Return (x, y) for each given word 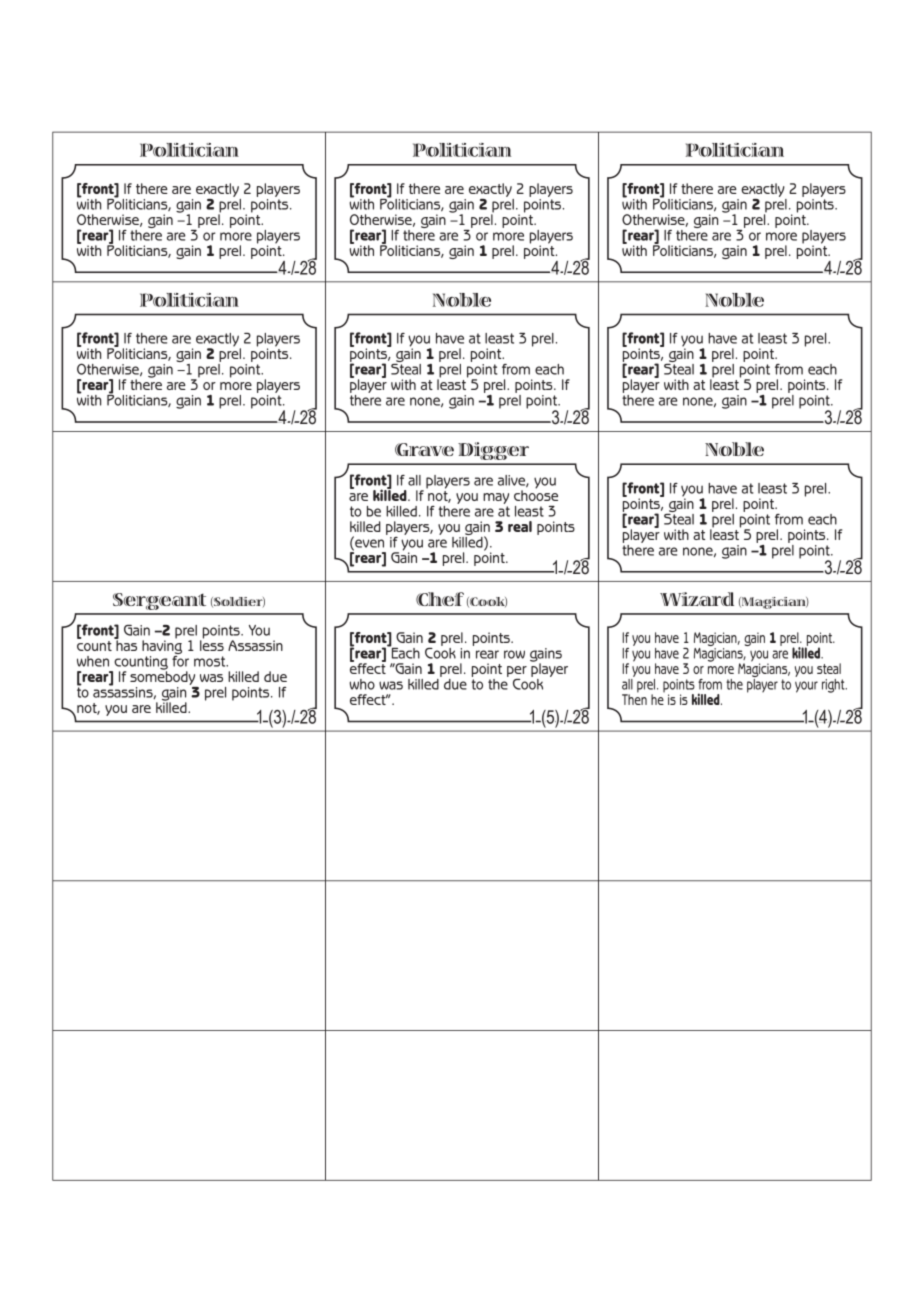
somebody (162, 677)
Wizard (697, 599)
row (514, 654)
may (496, 500)
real (520, 526)
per (517, 673)
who (362, 684)
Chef (440, 599)
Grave (424, 449)
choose (536, 494)
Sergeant (159, 601)
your (806, 687)
